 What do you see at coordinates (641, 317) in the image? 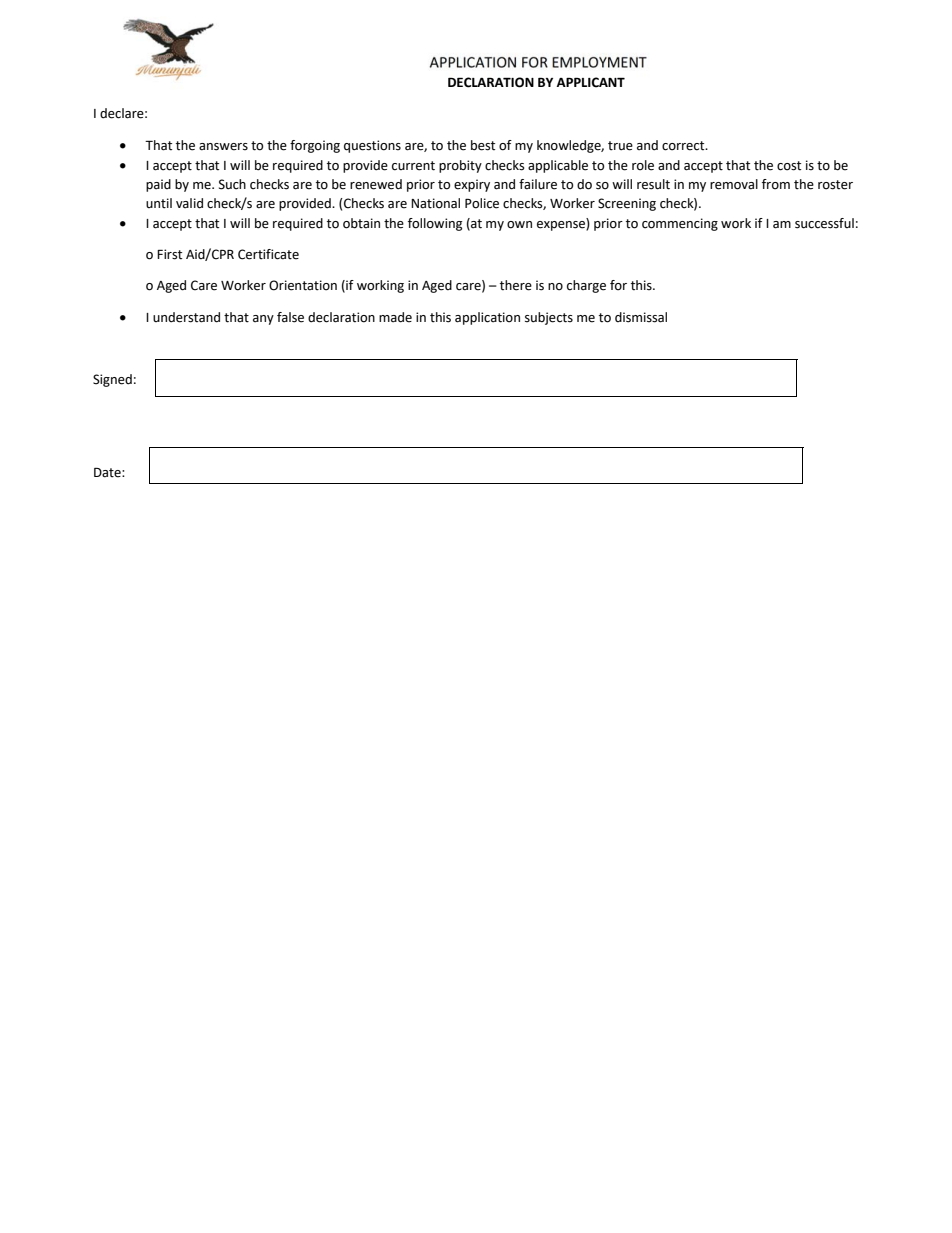
I see `dismissal` at bounding box center [641, 317].
